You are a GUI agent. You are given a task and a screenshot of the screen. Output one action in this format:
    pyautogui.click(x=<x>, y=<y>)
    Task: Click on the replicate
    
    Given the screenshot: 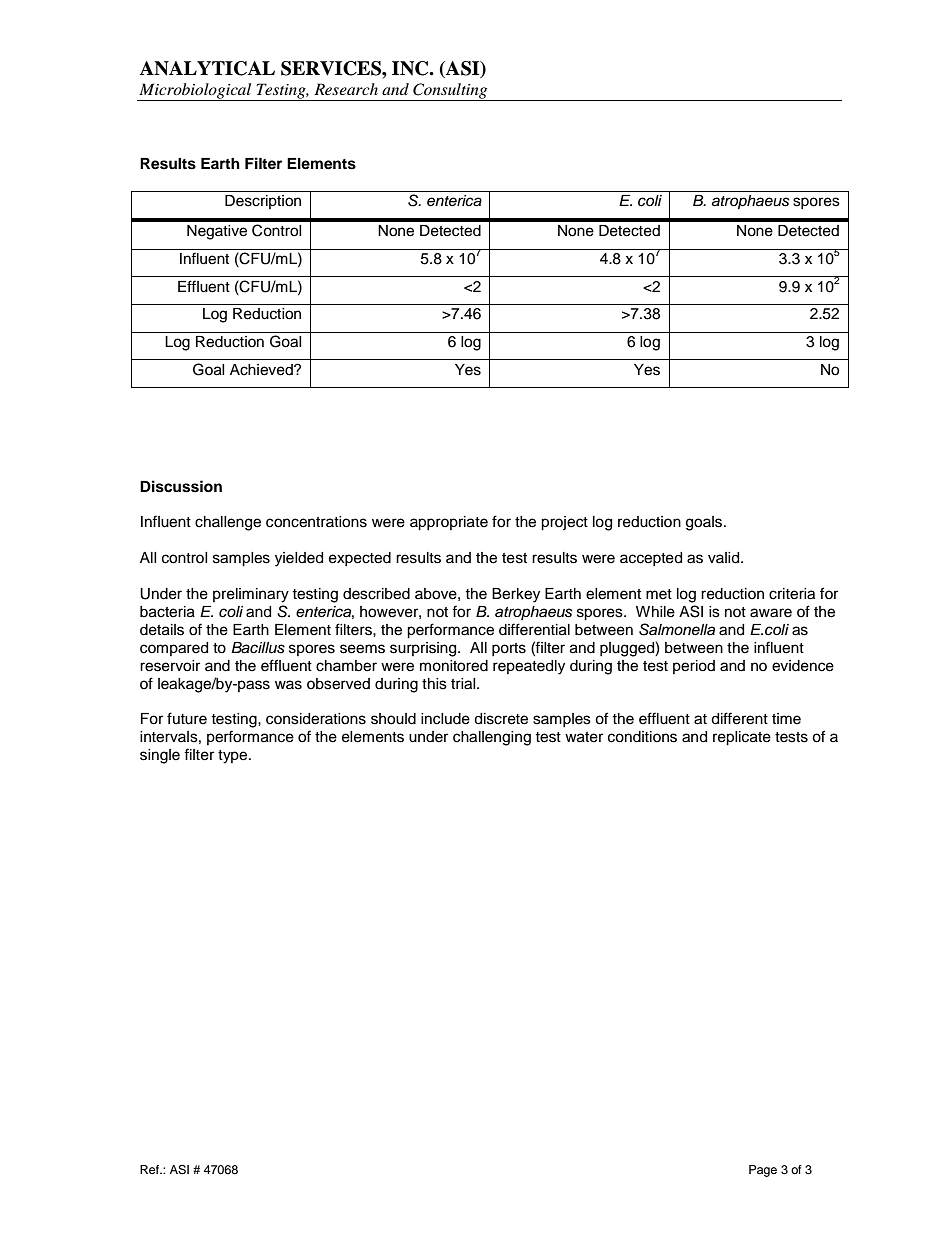 What is the action you would take?
    pyautogui.click(x=742, y=738)
